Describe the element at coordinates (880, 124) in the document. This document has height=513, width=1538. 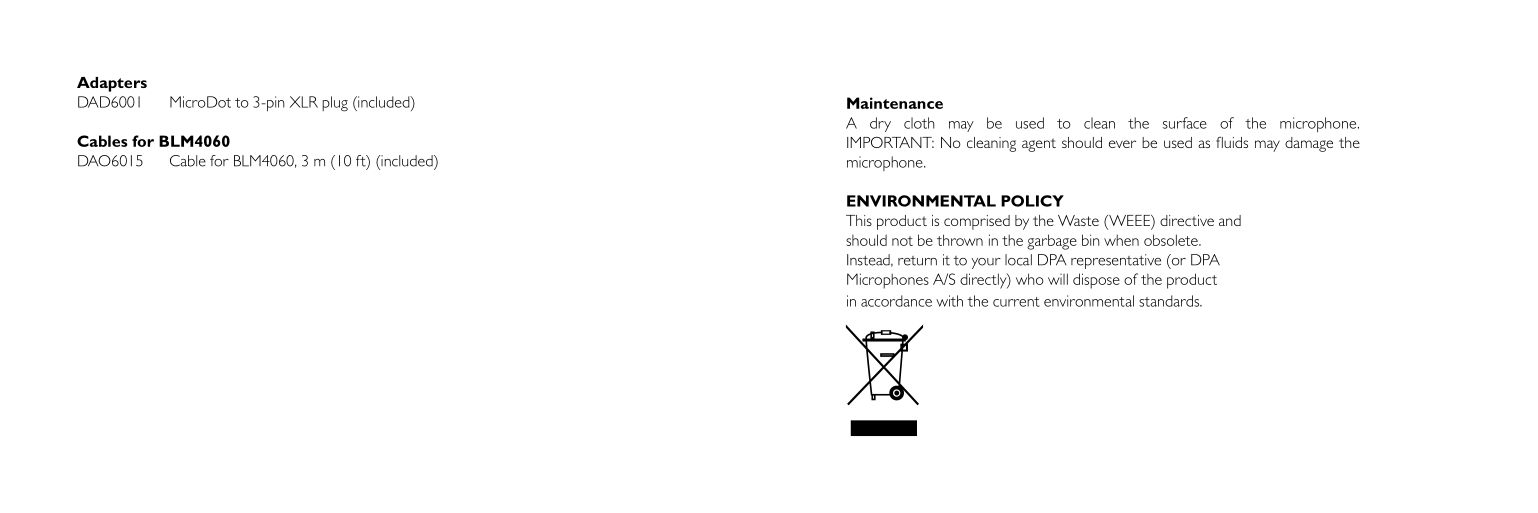
I see `dry` at that location.
